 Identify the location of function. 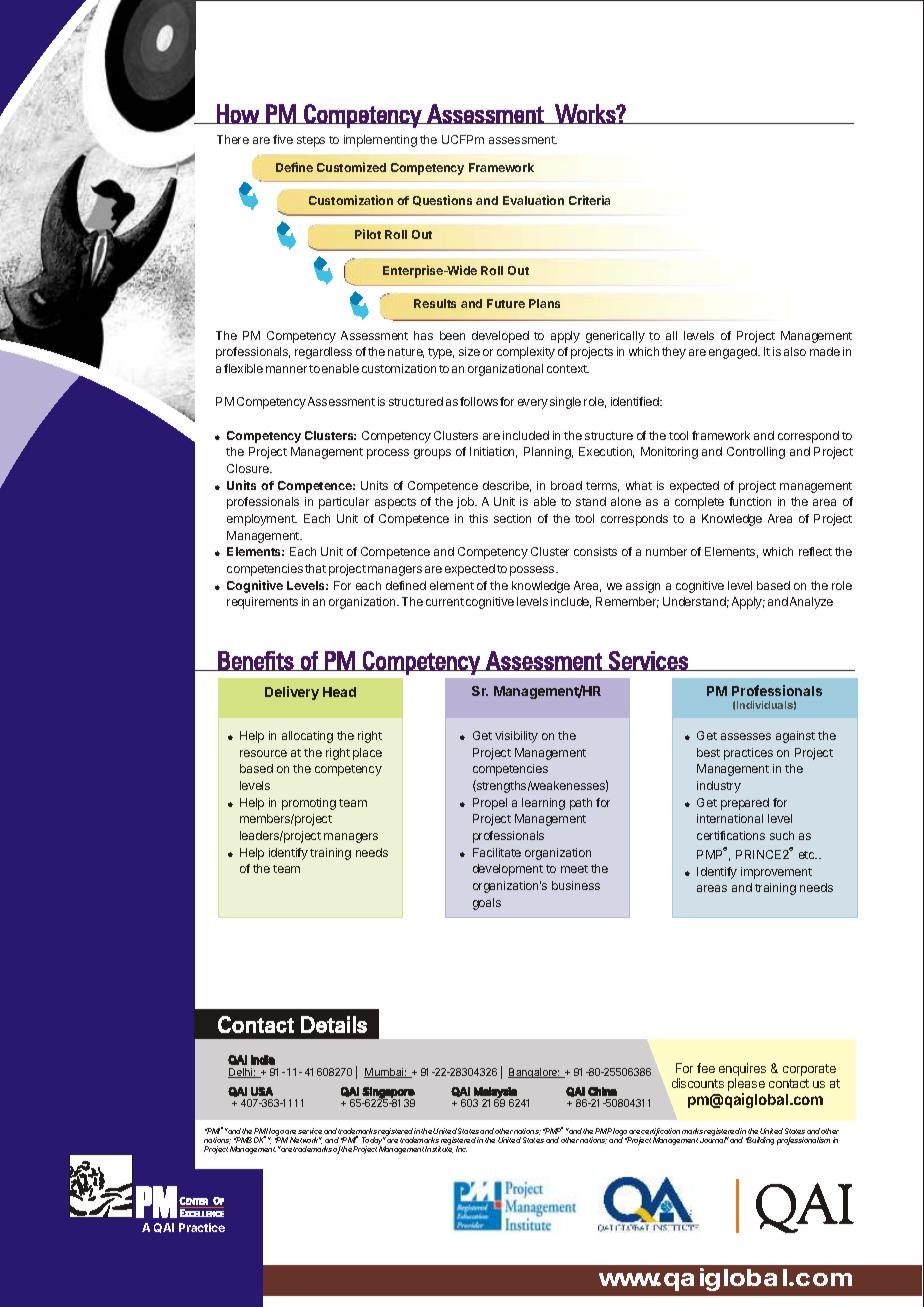
(750, 501).
